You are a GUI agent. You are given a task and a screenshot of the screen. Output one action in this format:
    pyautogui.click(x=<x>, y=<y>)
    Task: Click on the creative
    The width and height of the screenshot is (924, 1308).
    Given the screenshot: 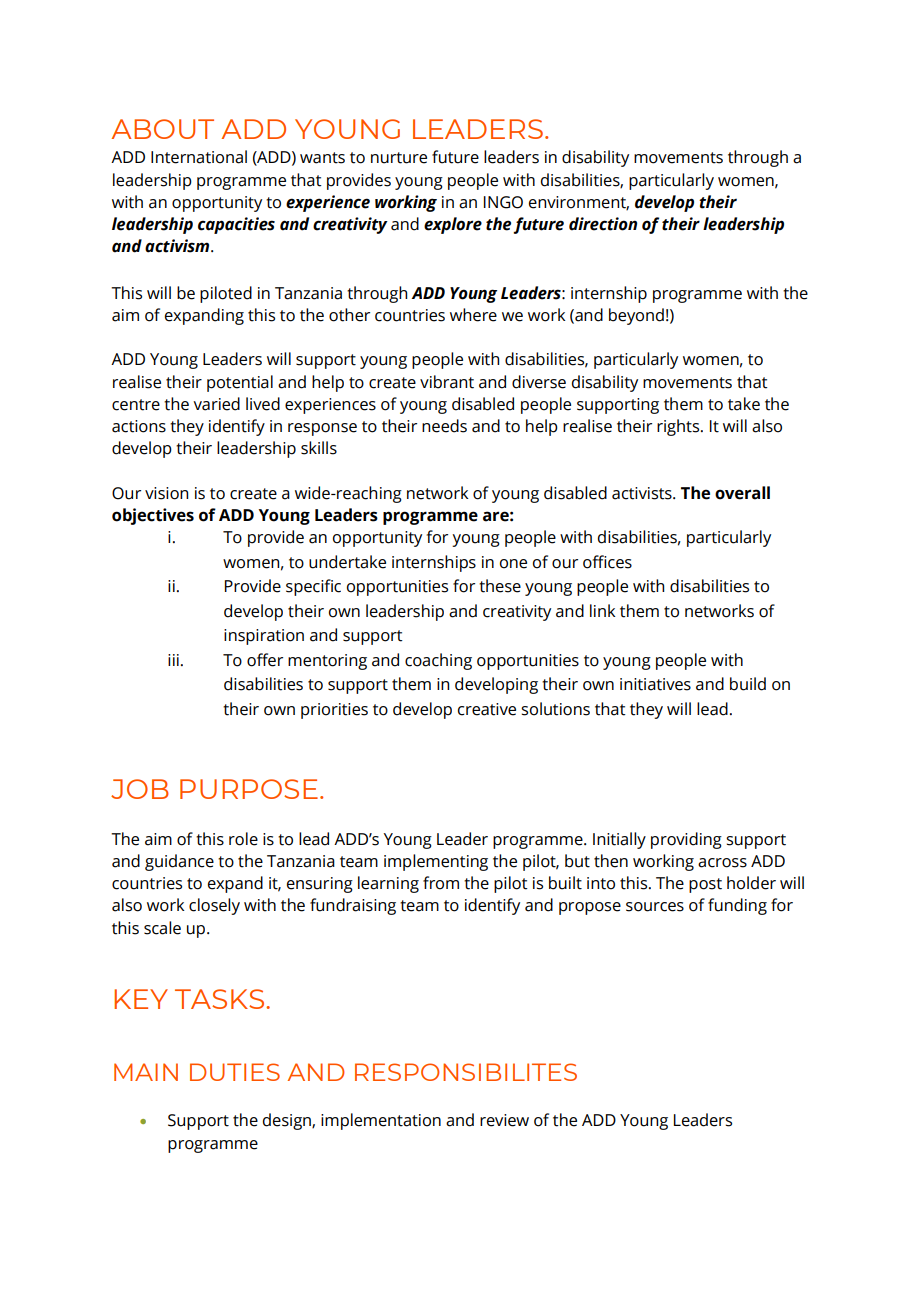 What is the action you would take?
    pyautogui.click(x=487, y=709)
